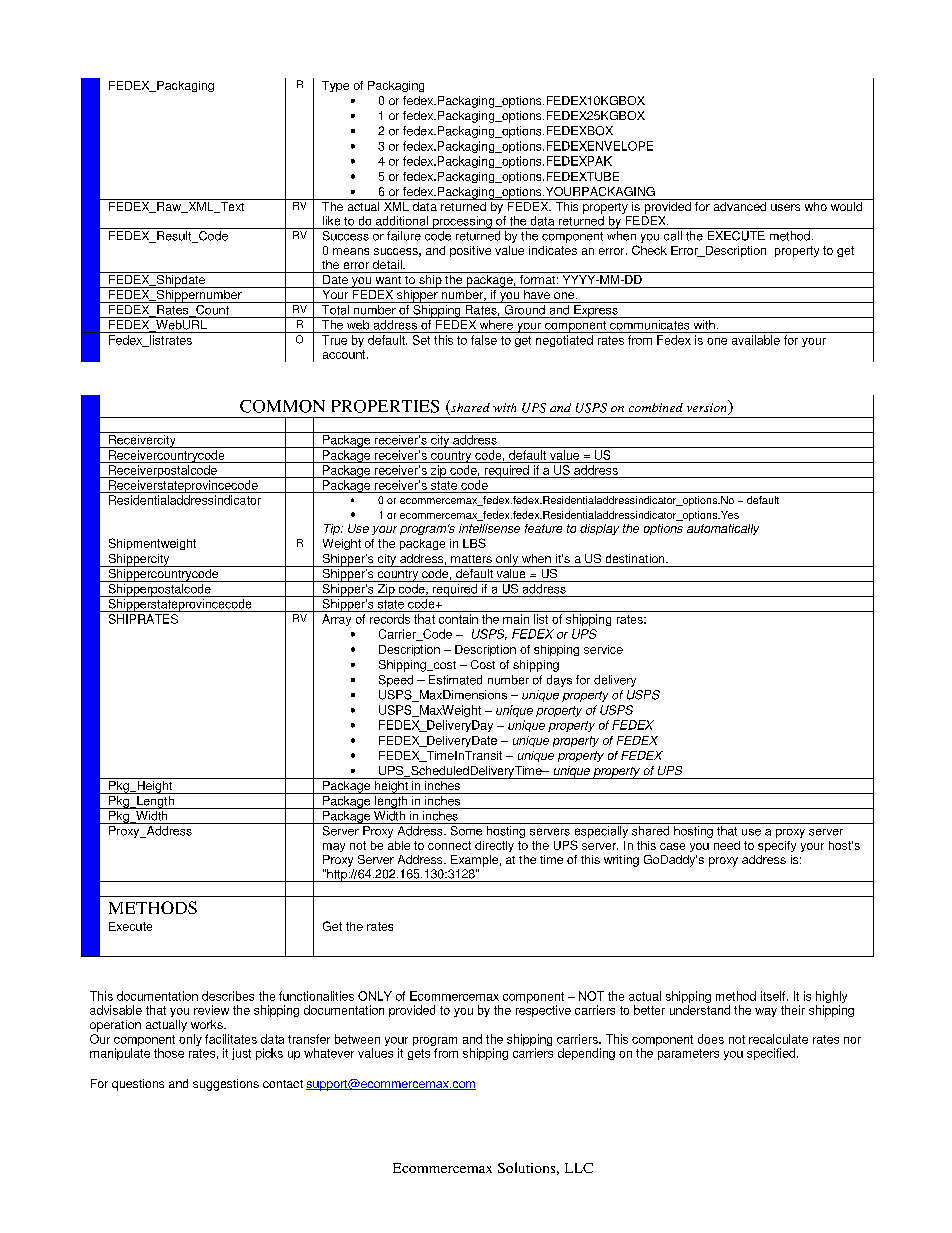 This screenshot has height=1233, width=952. What do you see at coordinates (282, 406) in the screenshot?
I see `COMMON` at bounding box center [282, 406].
